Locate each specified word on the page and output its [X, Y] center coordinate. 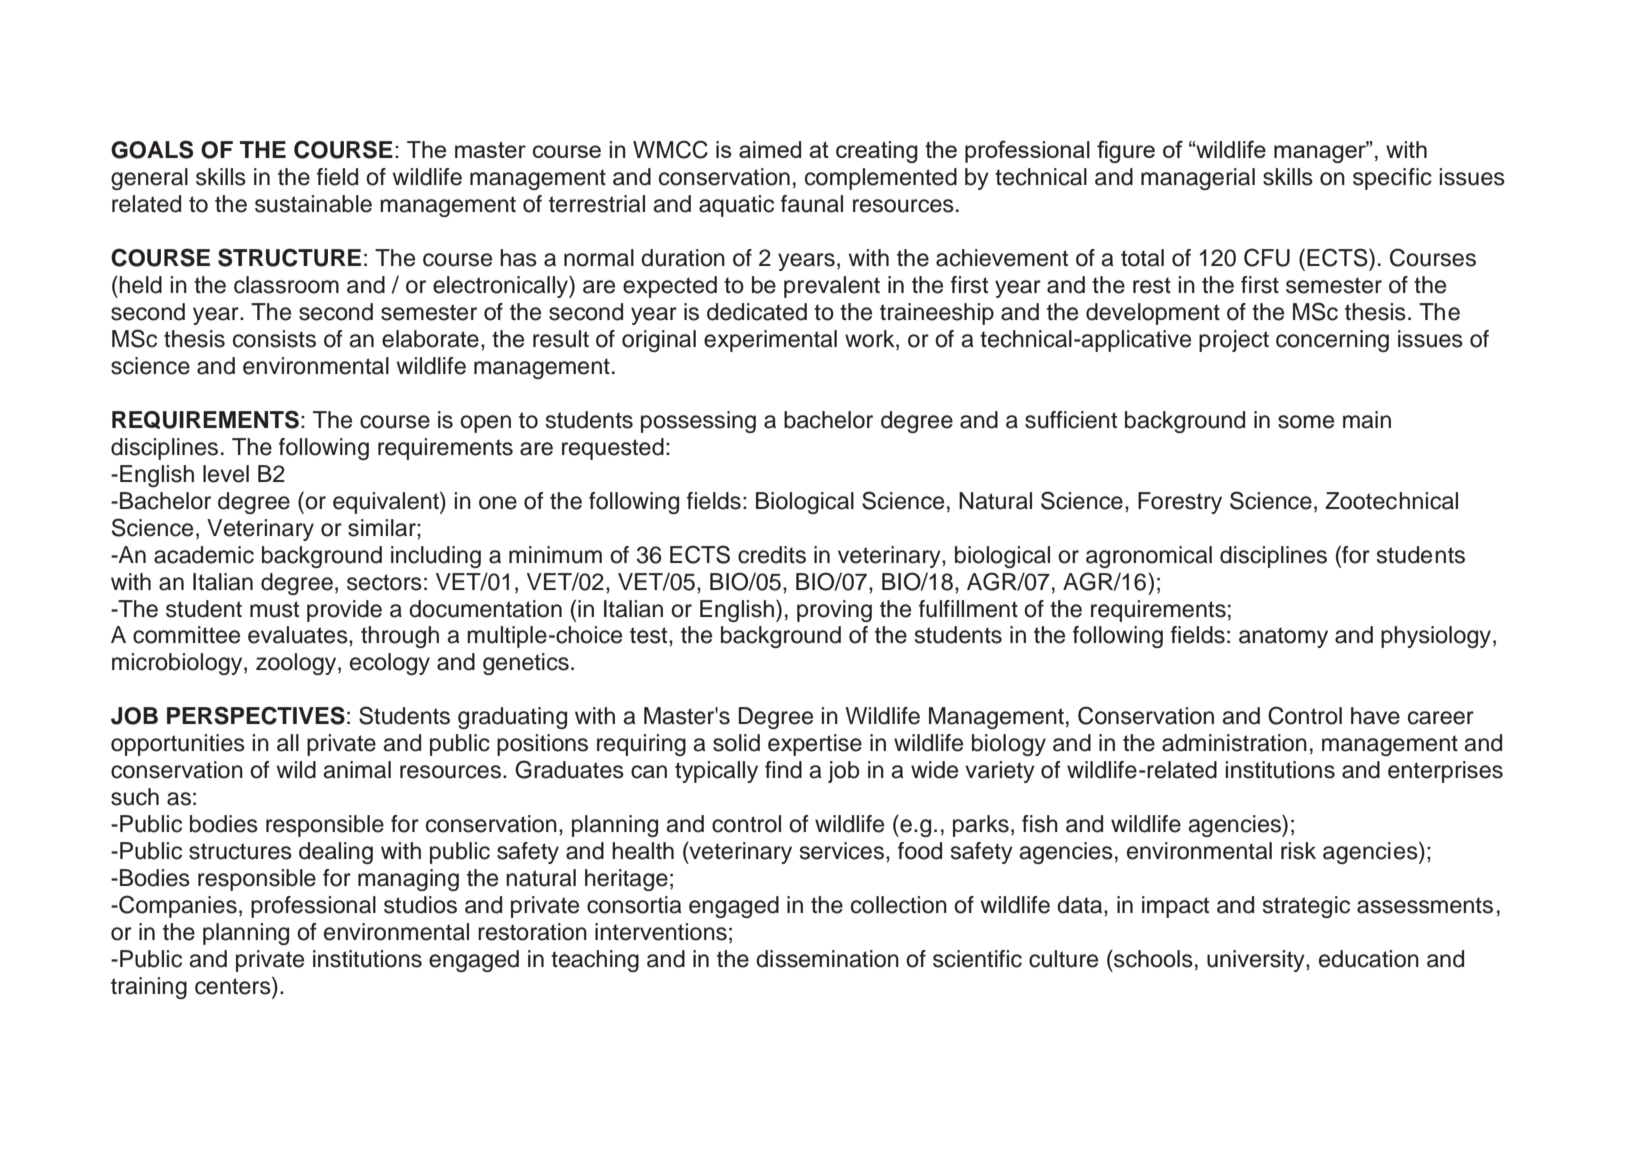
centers [234, 986]
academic [204, 555]
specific [1392, 179]
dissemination [827, 959]
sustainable [313, 204]
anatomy [1283, 637]
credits [772, 555]
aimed [770, 149]
